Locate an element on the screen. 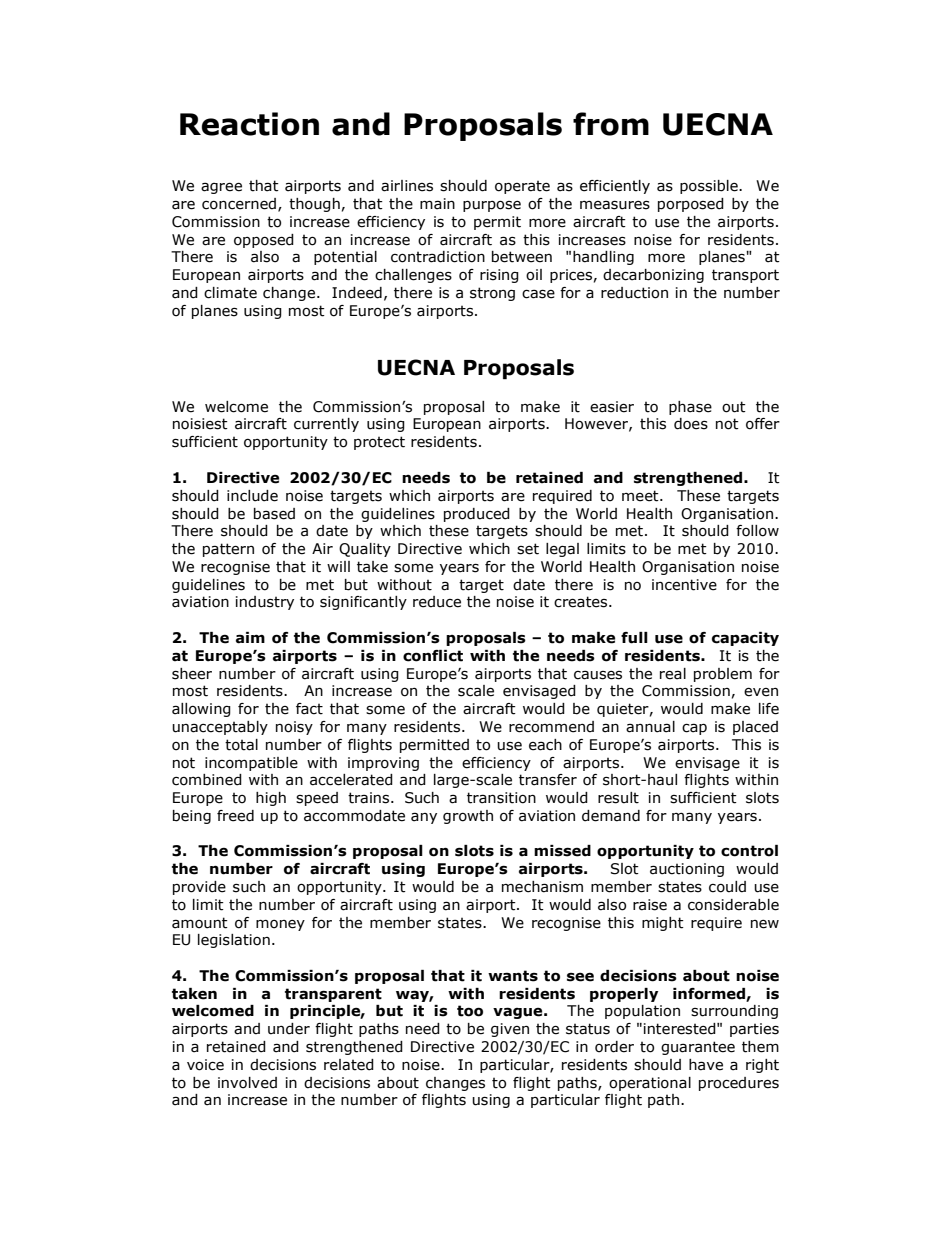 The height and width of the screenshot is (1233, 952). does is located at coordinates (691, 424).
